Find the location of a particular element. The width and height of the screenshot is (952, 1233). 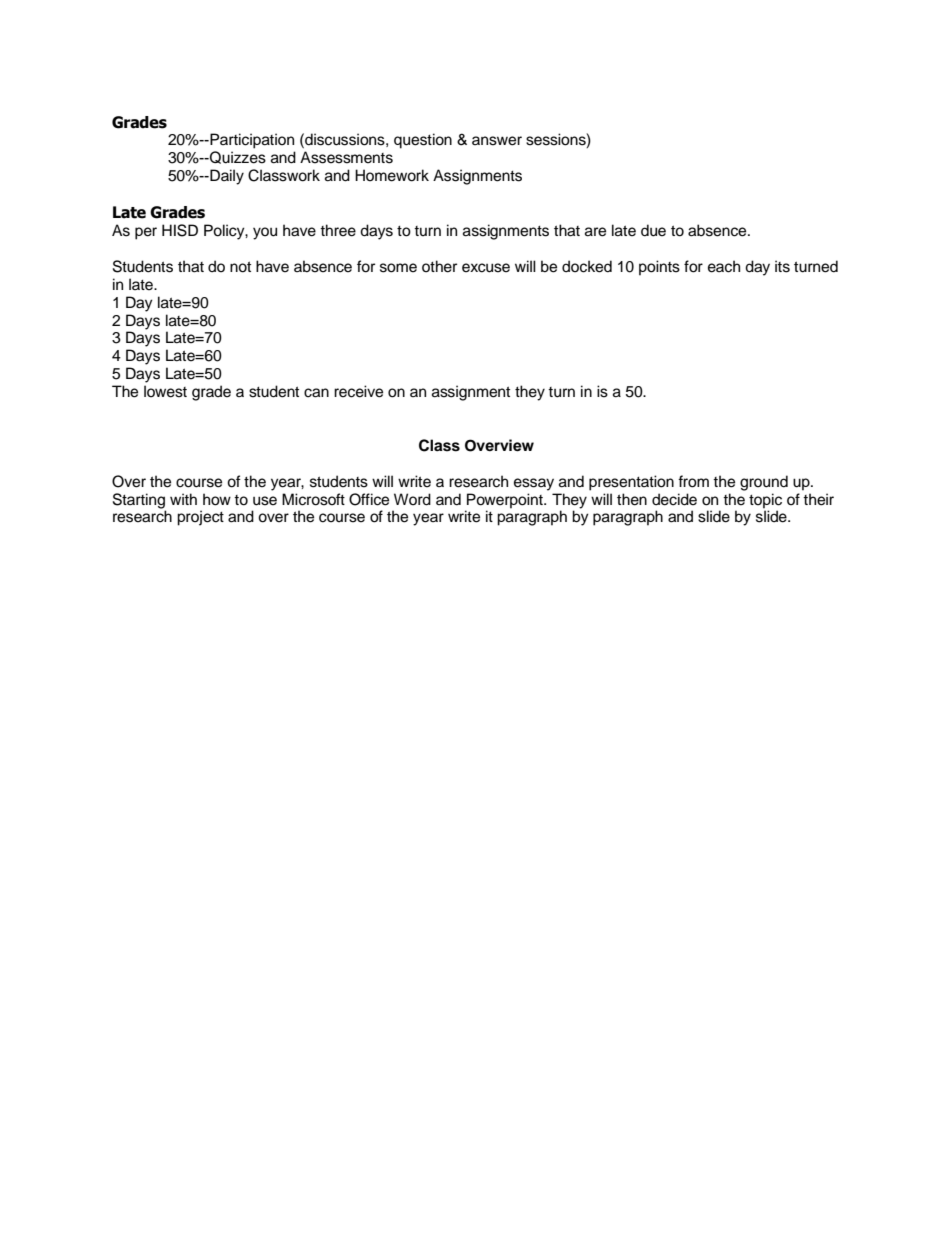

excuse is located at coordinates (486, 268).
